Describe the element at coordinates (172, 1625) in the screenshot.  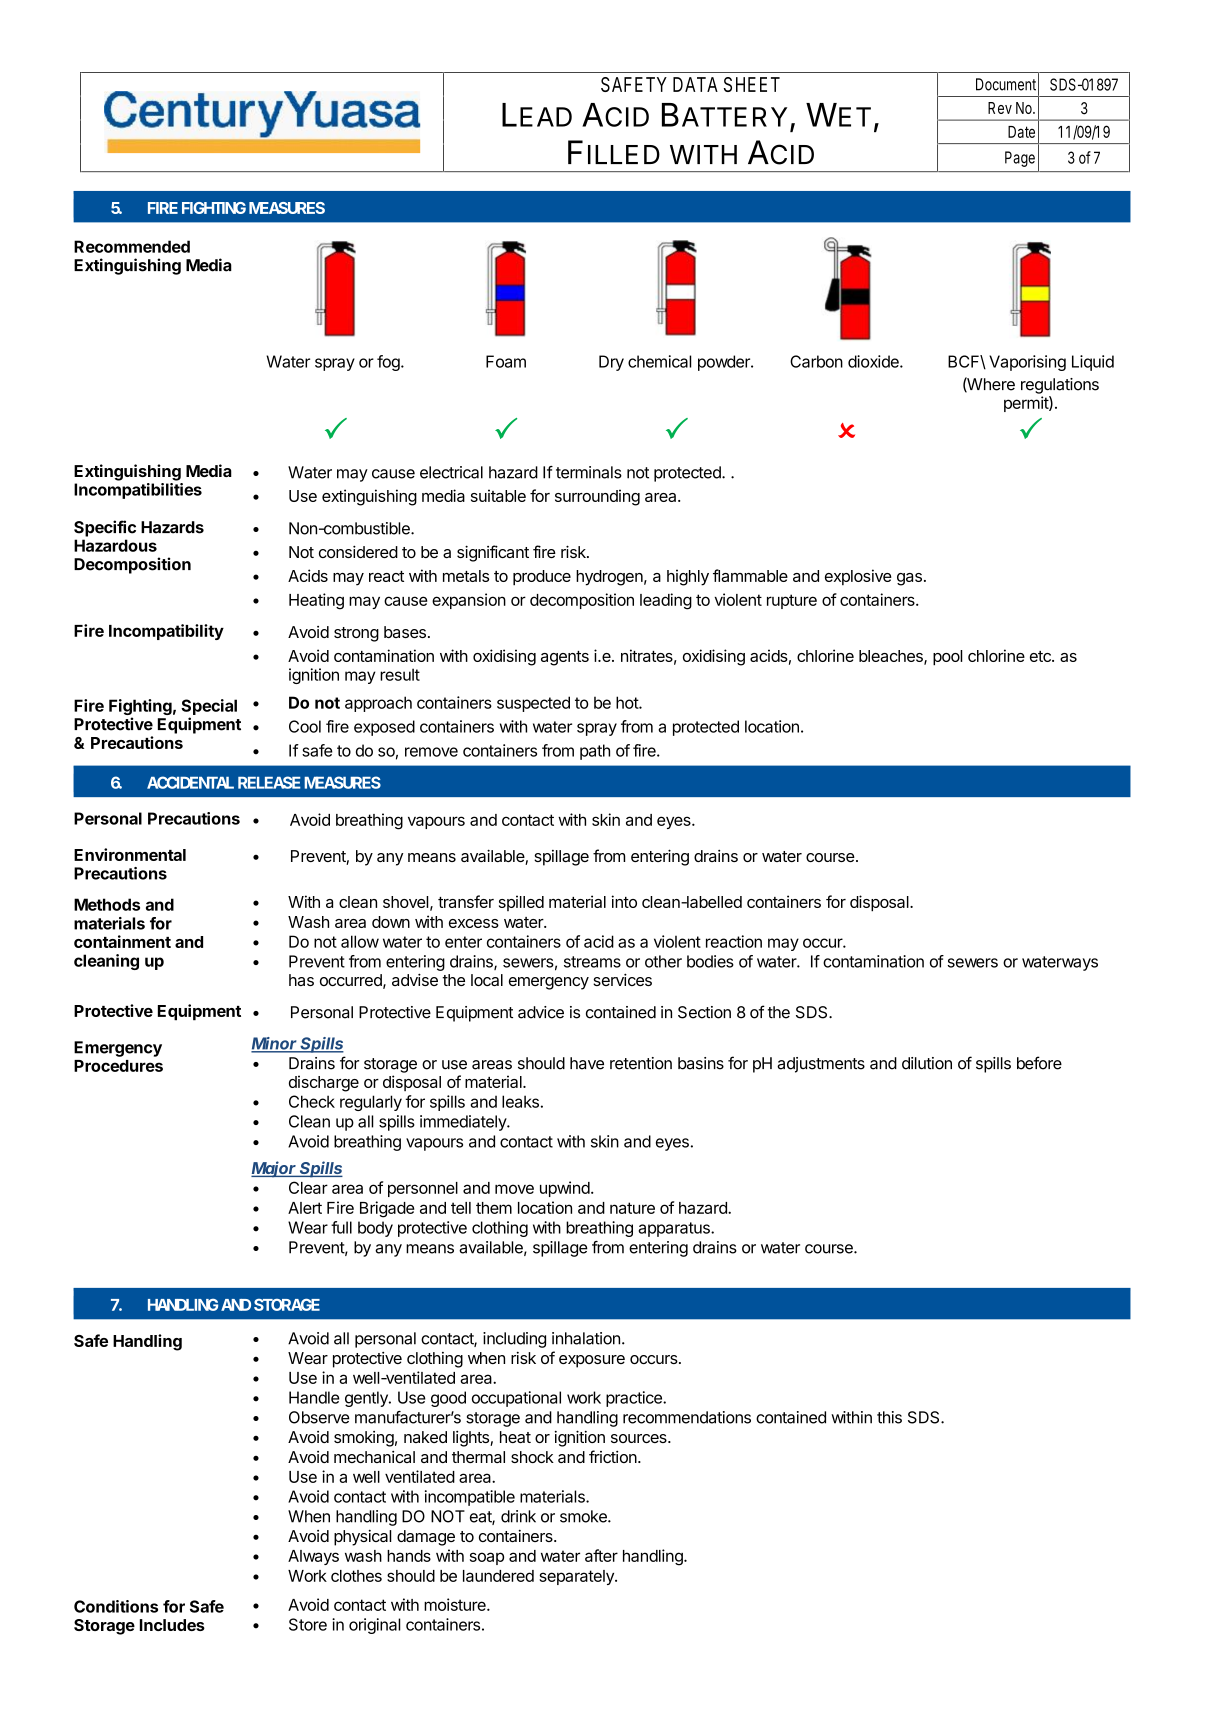
I see `Includes` at that location.
